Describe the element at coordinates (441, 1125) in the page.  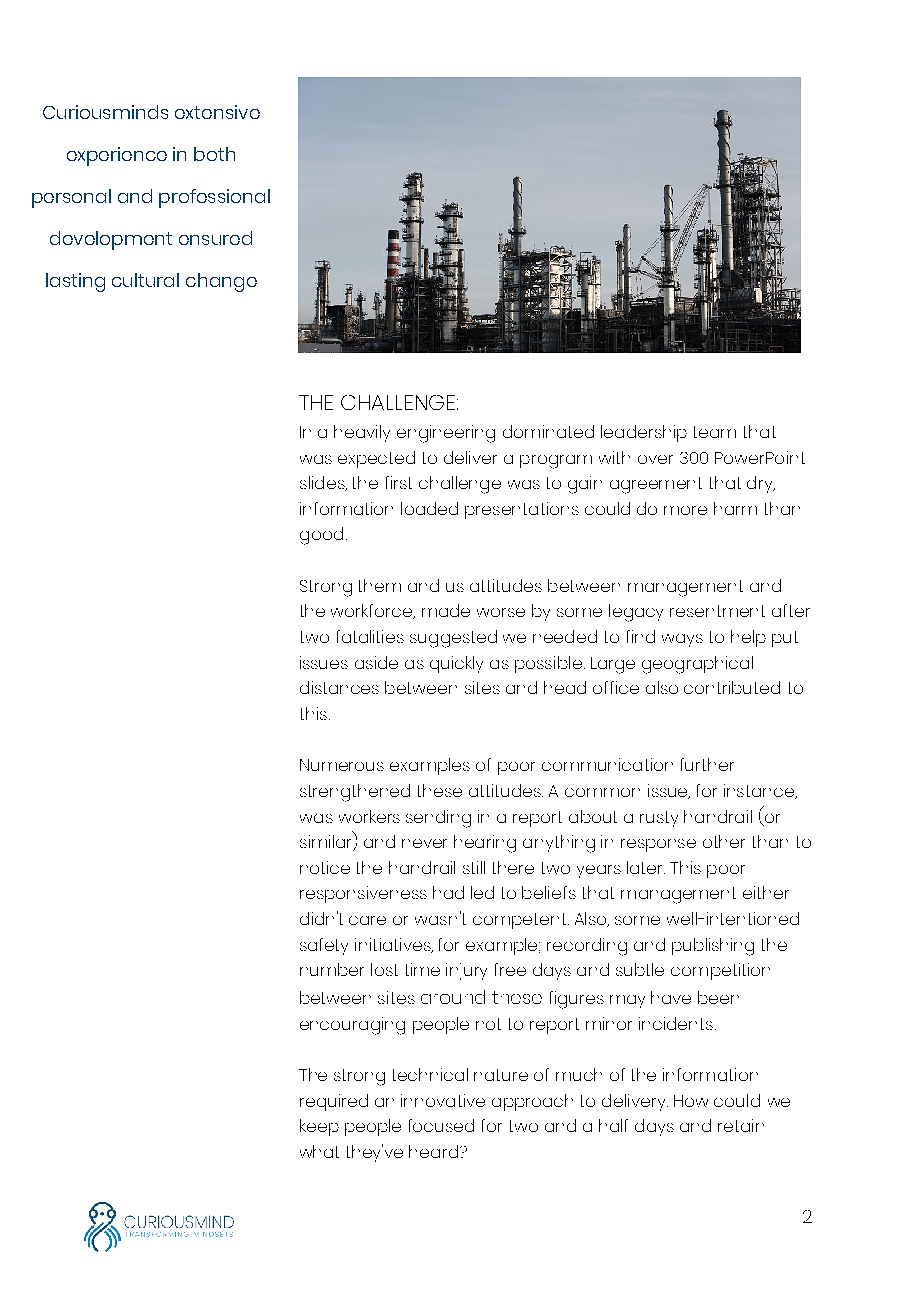
I see `focused` at that location.
